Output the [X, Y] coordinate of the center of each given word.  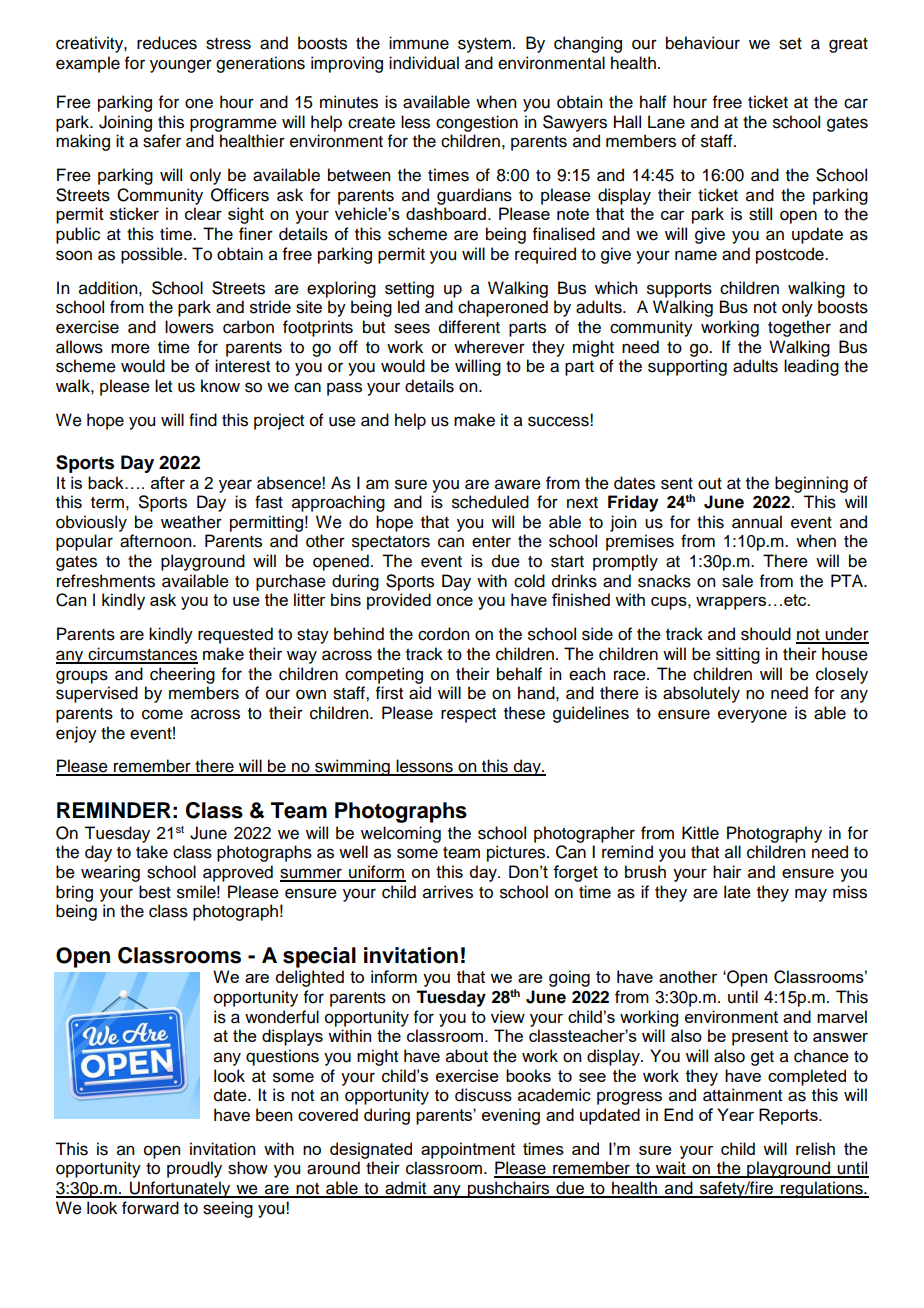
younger [181, 66]
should [766, 634]
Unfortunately [180, 1189]
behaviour [703, 43]
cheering [182, 675]
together [799, 328]
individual [424, 63]
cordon [443, 634]
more [130, 348]
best [155, 892]
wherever [489, 347]
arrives [448, 892]
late [737, 892]
